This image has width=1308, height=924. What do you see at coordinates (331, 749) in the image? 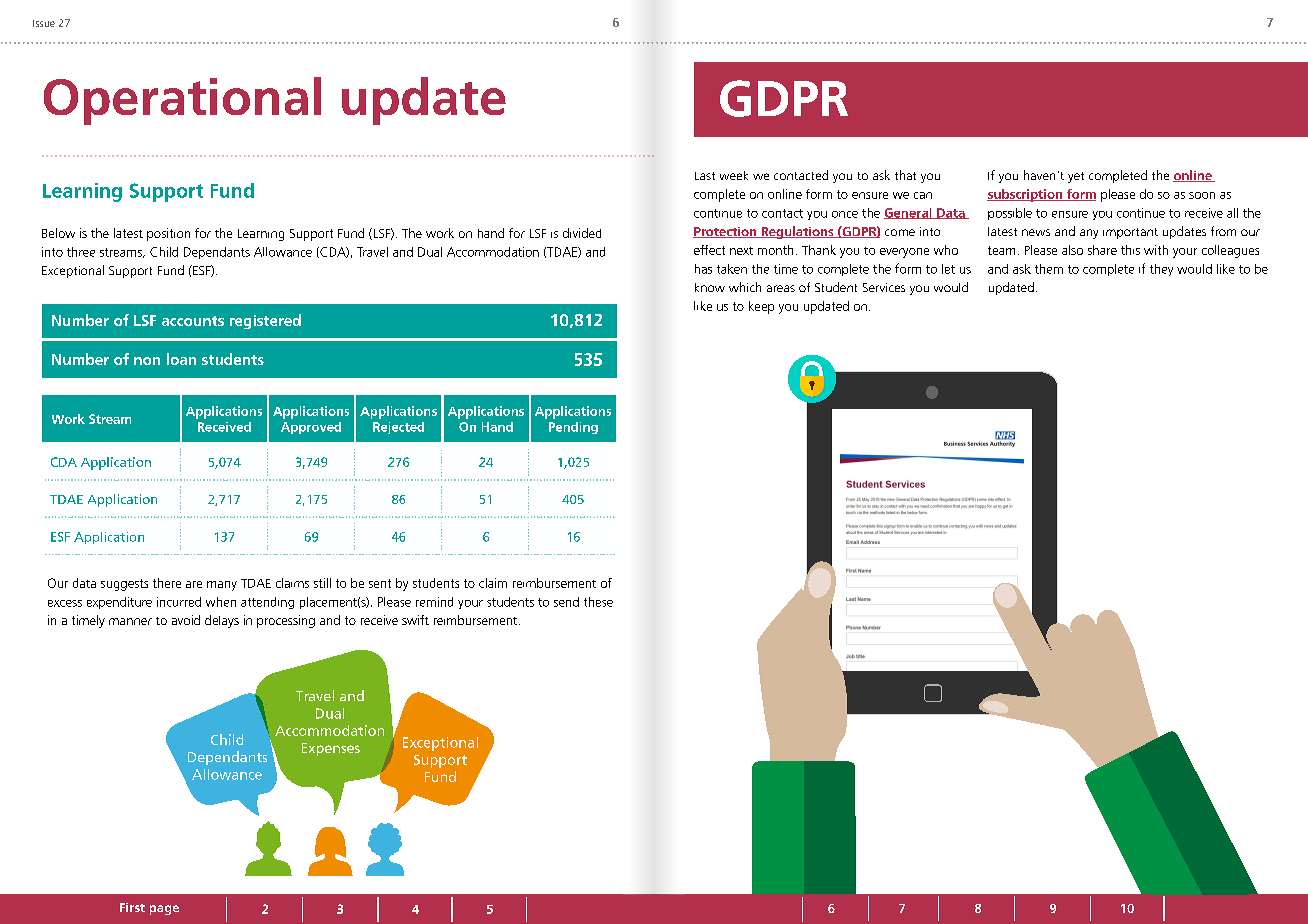
I see `Expenses` at bounding box center [331, 749].
